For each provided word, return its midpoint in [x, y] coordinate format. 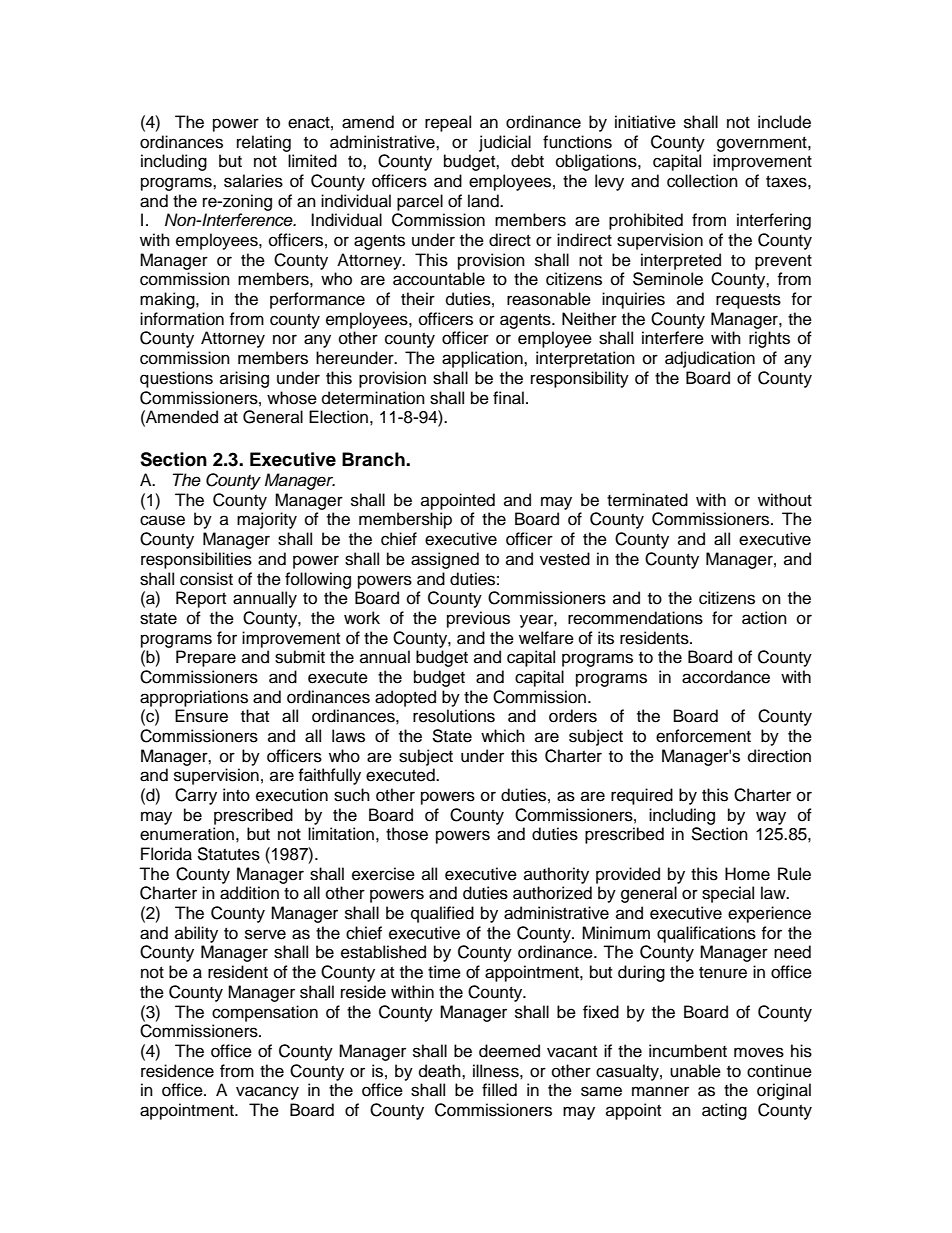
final [508, 398]
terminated [647, 500]
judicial [505, 143]
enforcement [703, 736]
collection [702, 181]
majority [267, 520]
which [503, 736]
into [236, 795]
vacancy [267, 1093]
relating [264, 143]
